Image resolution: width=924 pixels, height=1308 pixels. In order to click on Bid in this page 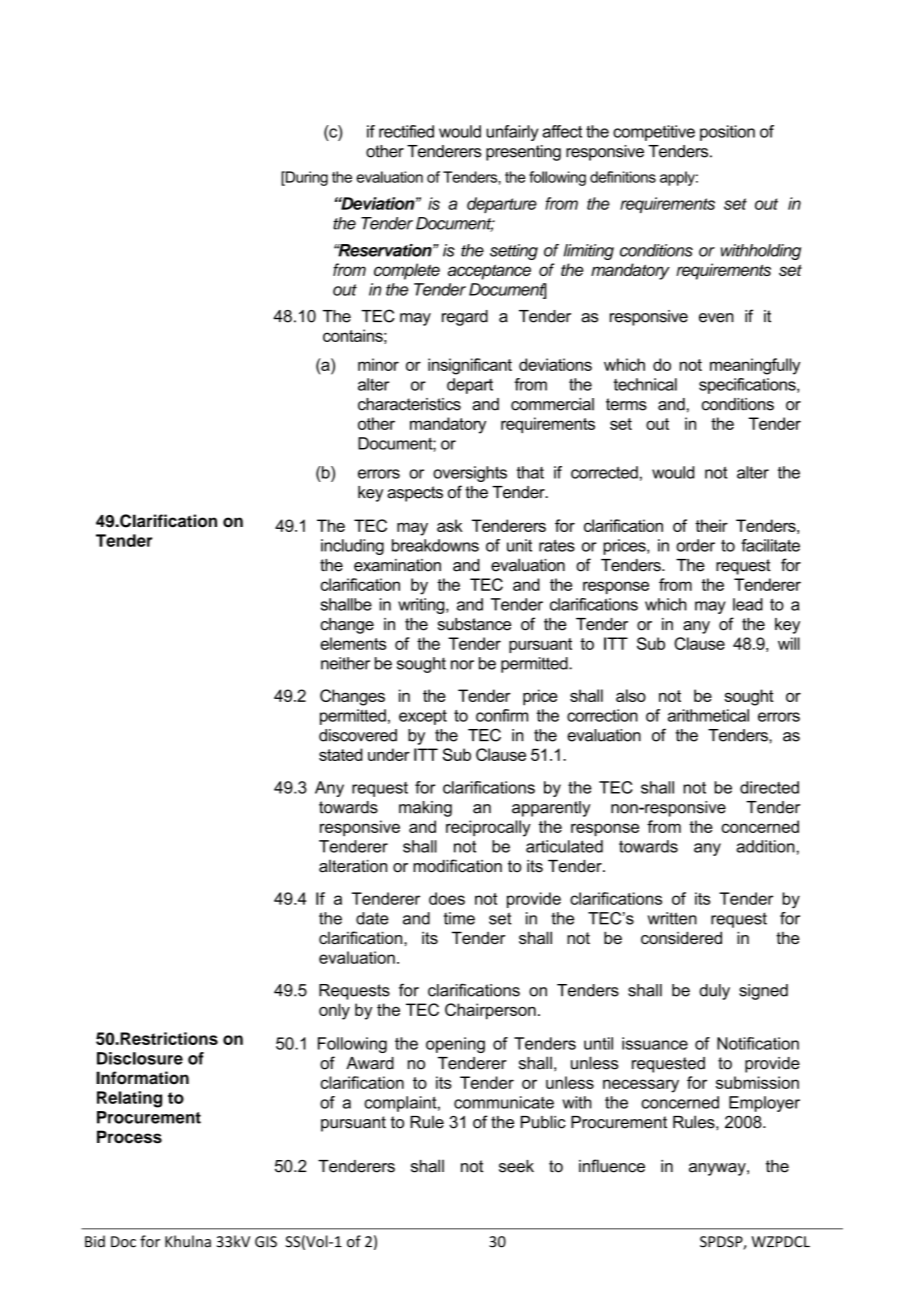, I will do `click(95, 1241)`.
